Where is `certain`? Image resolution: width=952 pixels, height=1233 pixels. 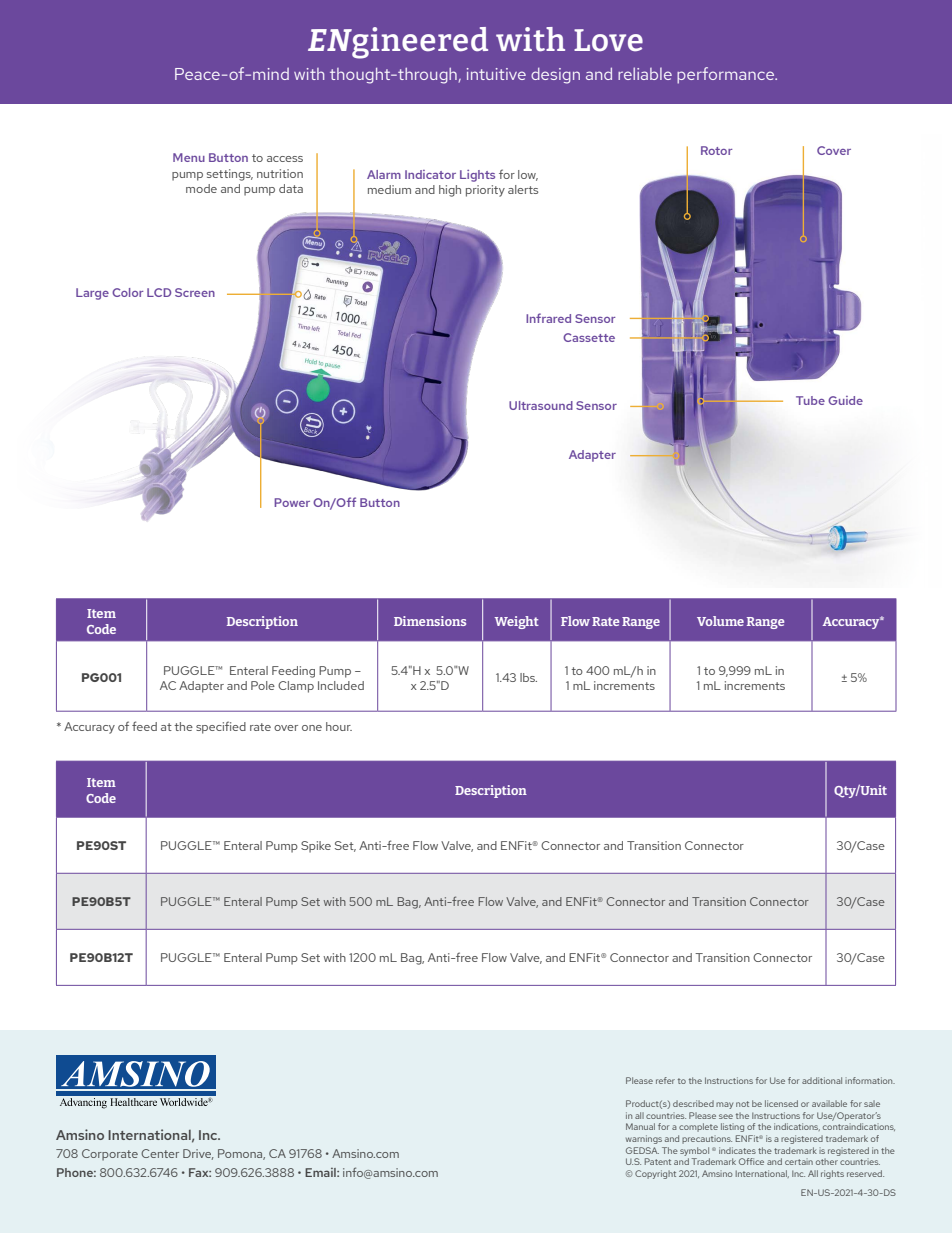 certain is located at coordinates (799, 1161).
